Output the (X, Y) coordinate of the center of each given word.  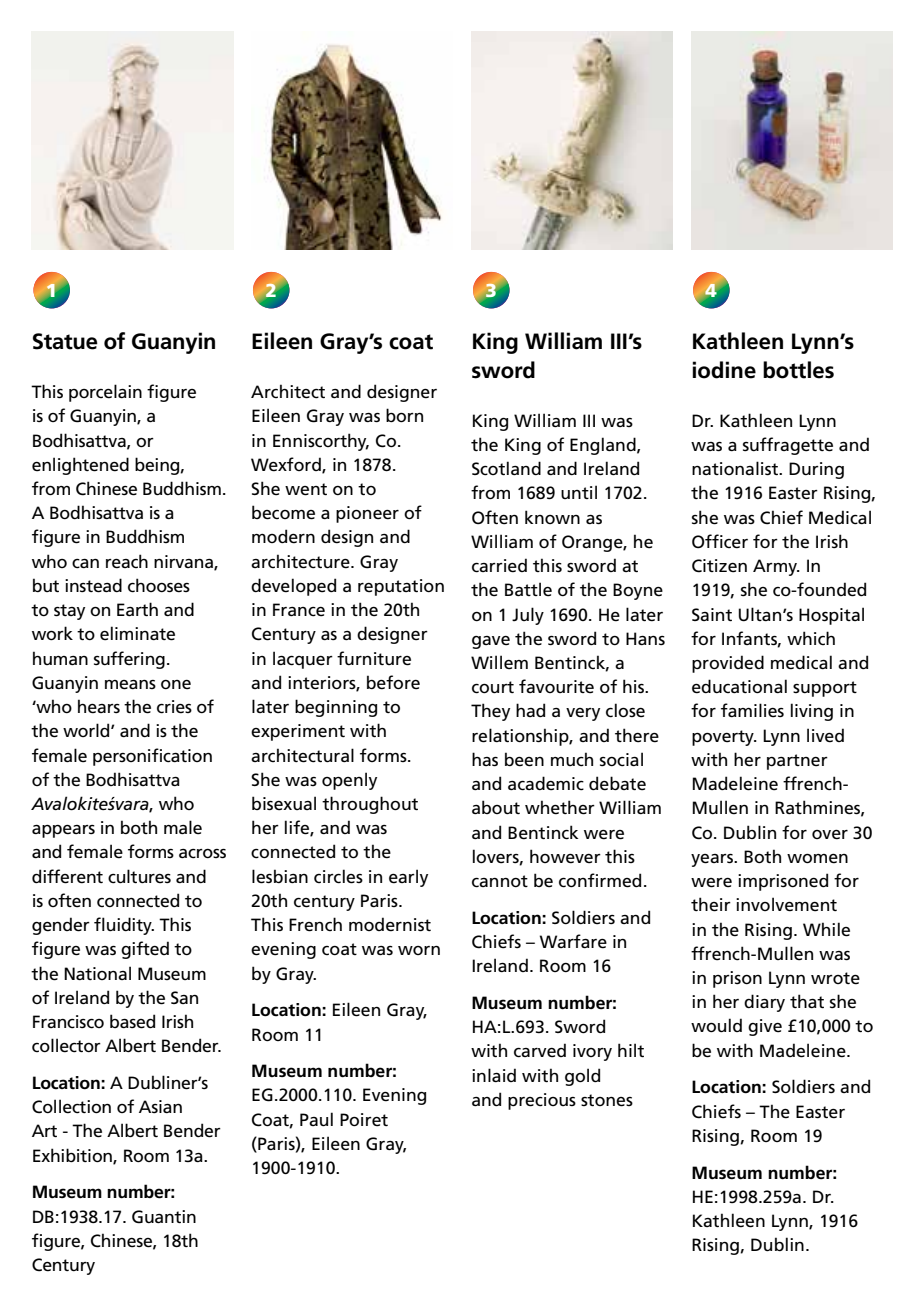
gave (491, 642)
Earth (137, 609)
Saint (712, 614)
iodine (724, 370)
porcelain (105, 393)
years (713, 860)
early (408, 878)
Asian (160, 1106)
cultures (139, 876)
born (404, 415)
